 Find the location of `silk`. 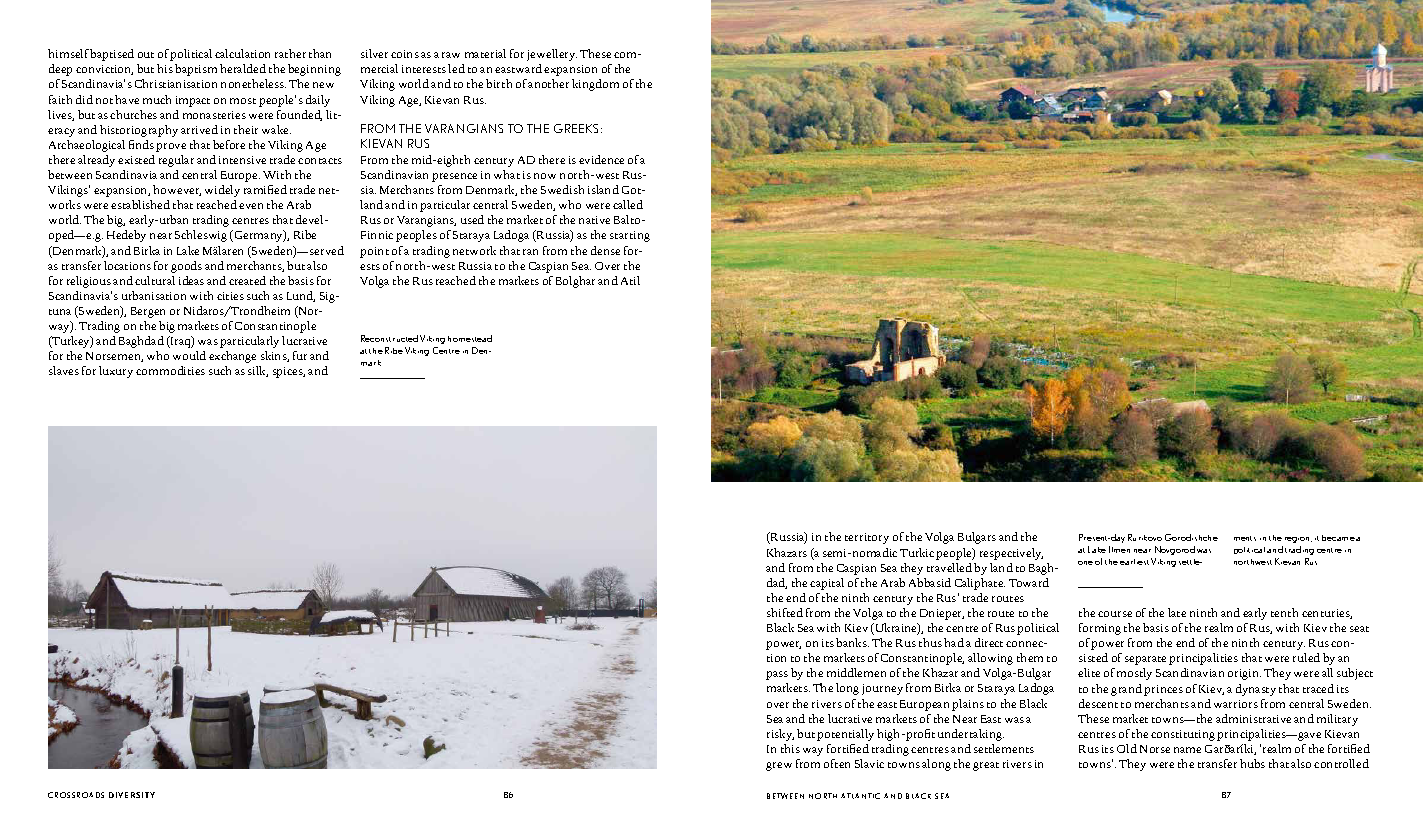

silk is located at coordinates (258, 371).
